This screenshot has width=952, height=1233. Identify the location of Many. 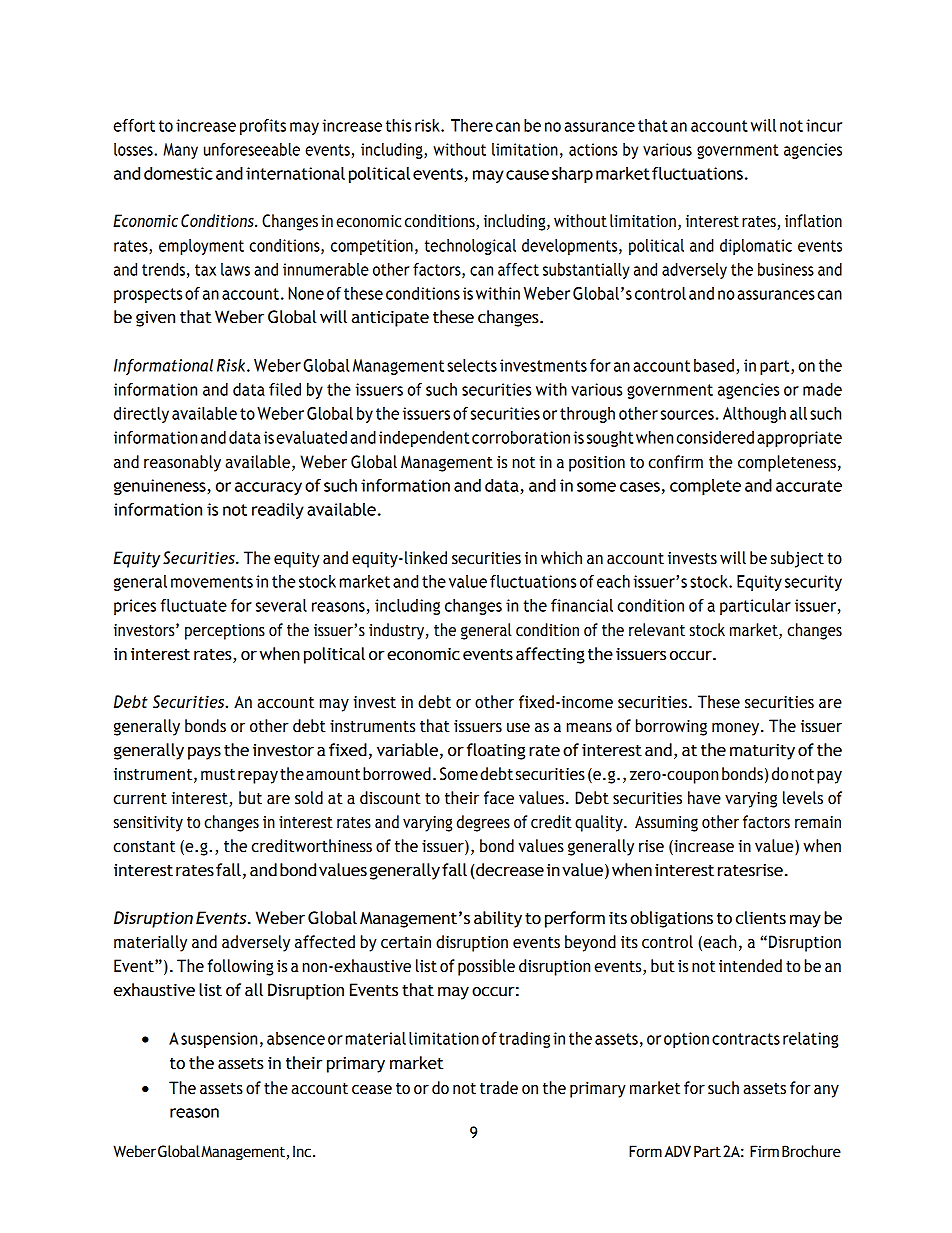
(180, 151).
